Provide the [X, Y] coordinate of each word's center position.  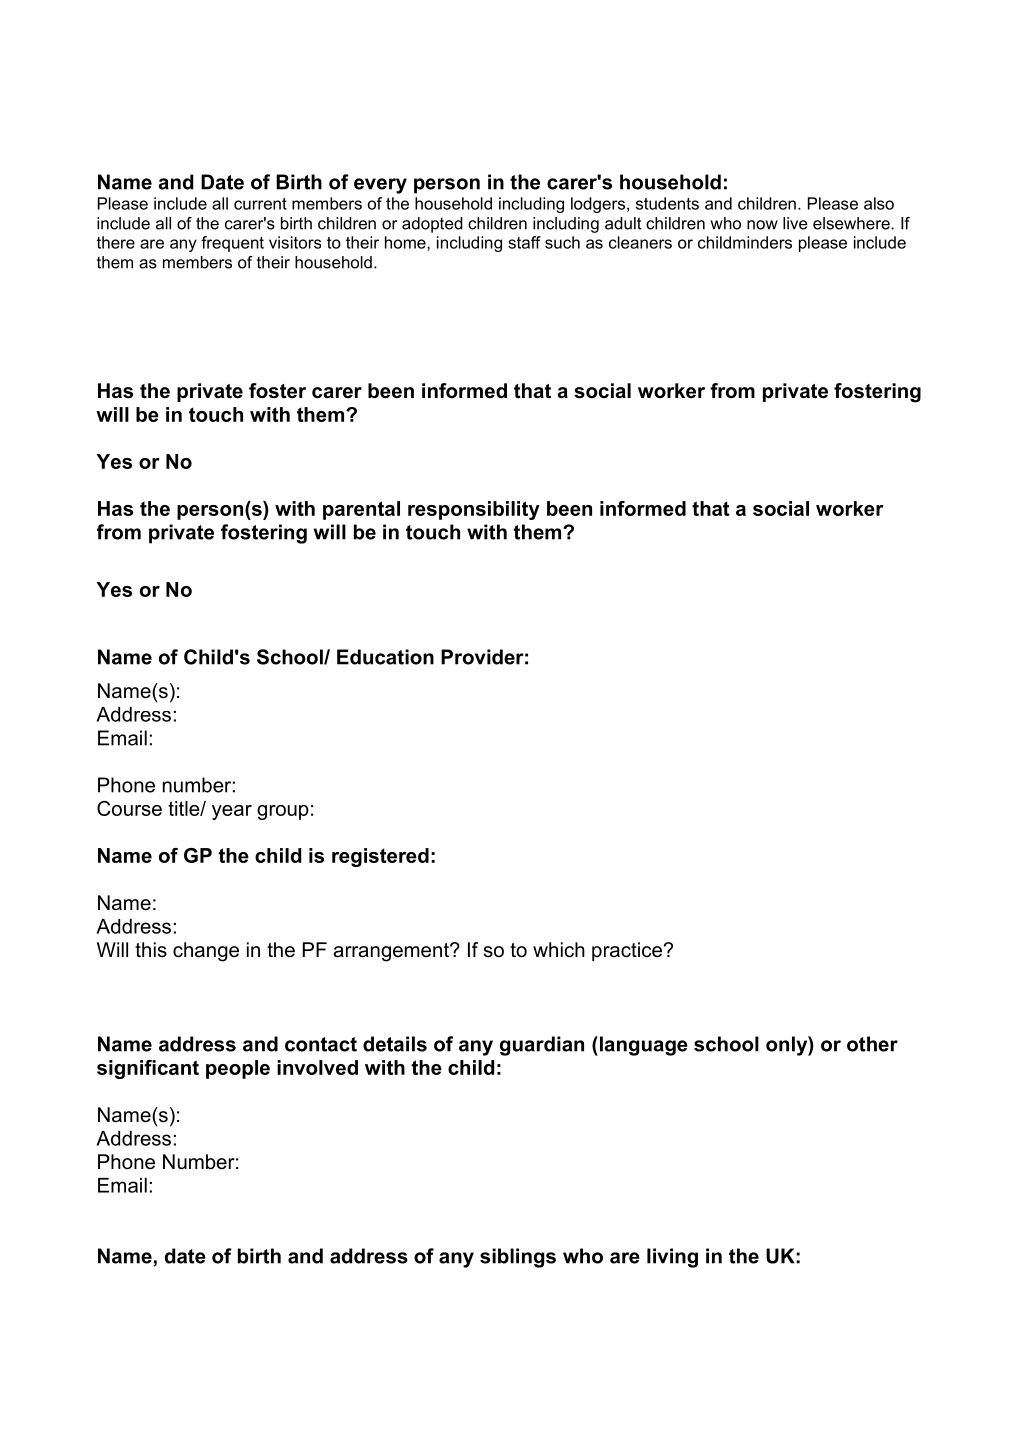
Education [385, 657]
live [795, 223]
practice [627, 951]
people [238, 1069]
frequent [232, 244]
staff [524, 242]
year [232, 812]
